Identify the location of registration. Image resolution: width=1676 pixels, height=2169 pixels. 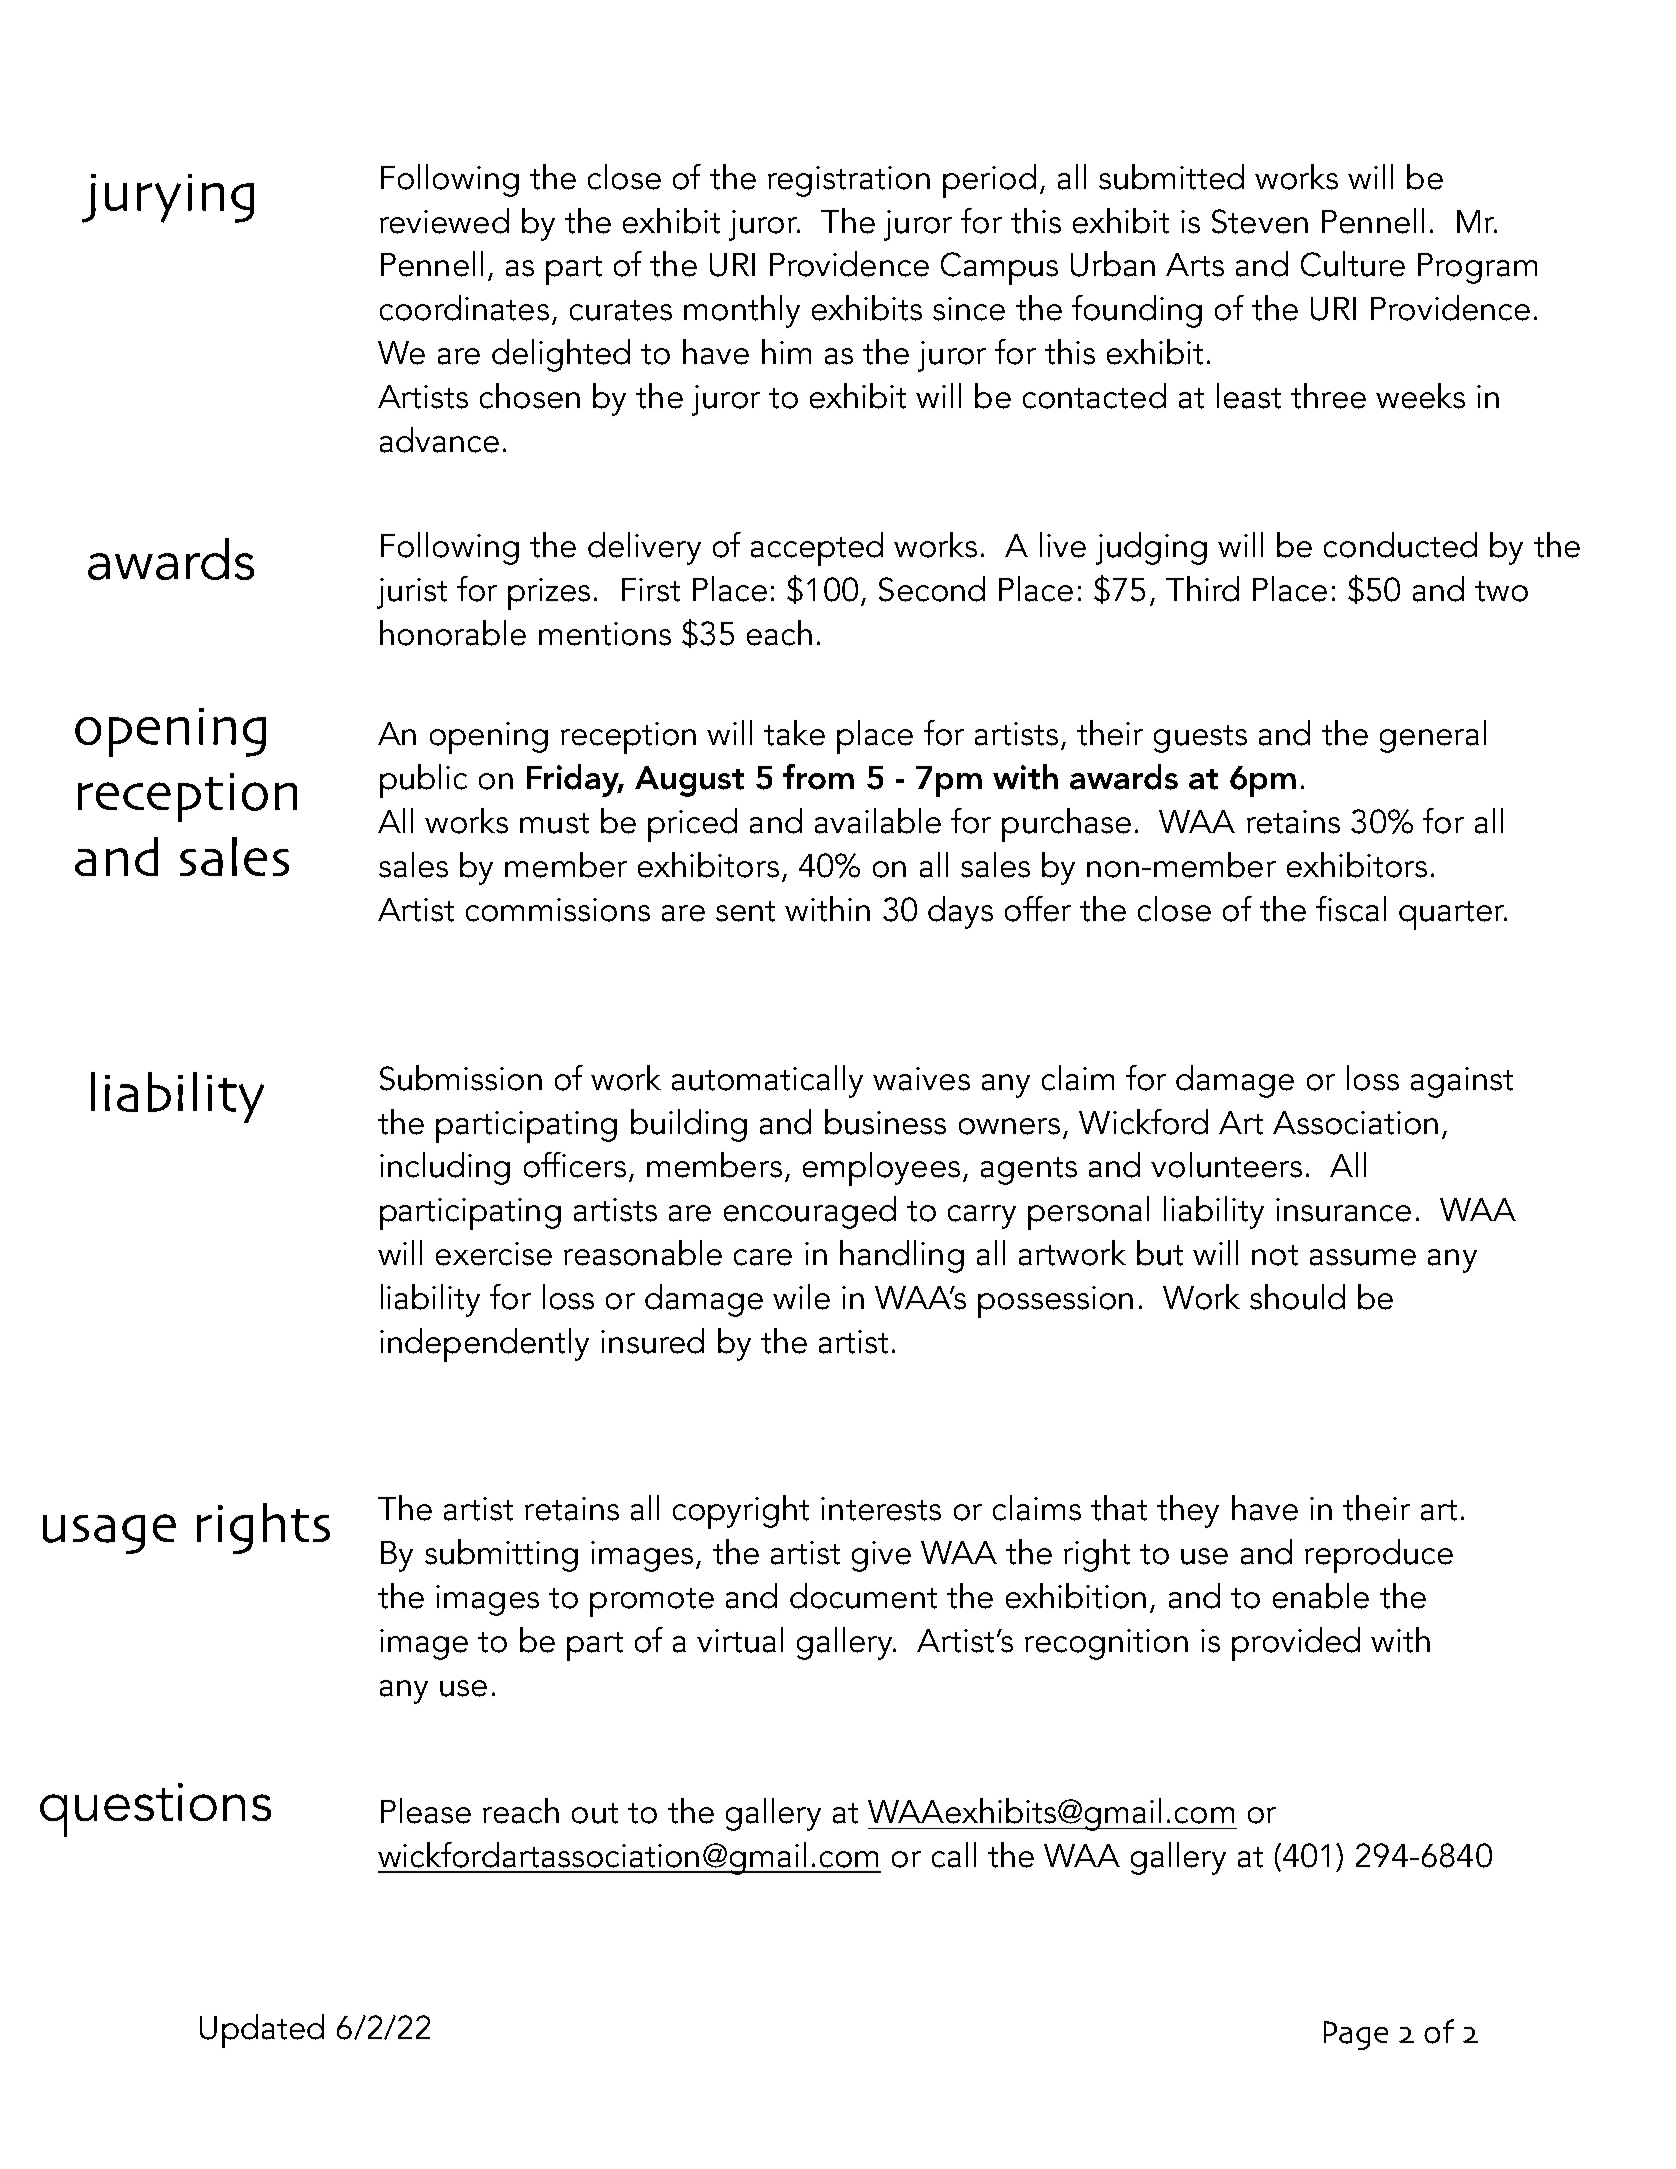
(849, 181).
